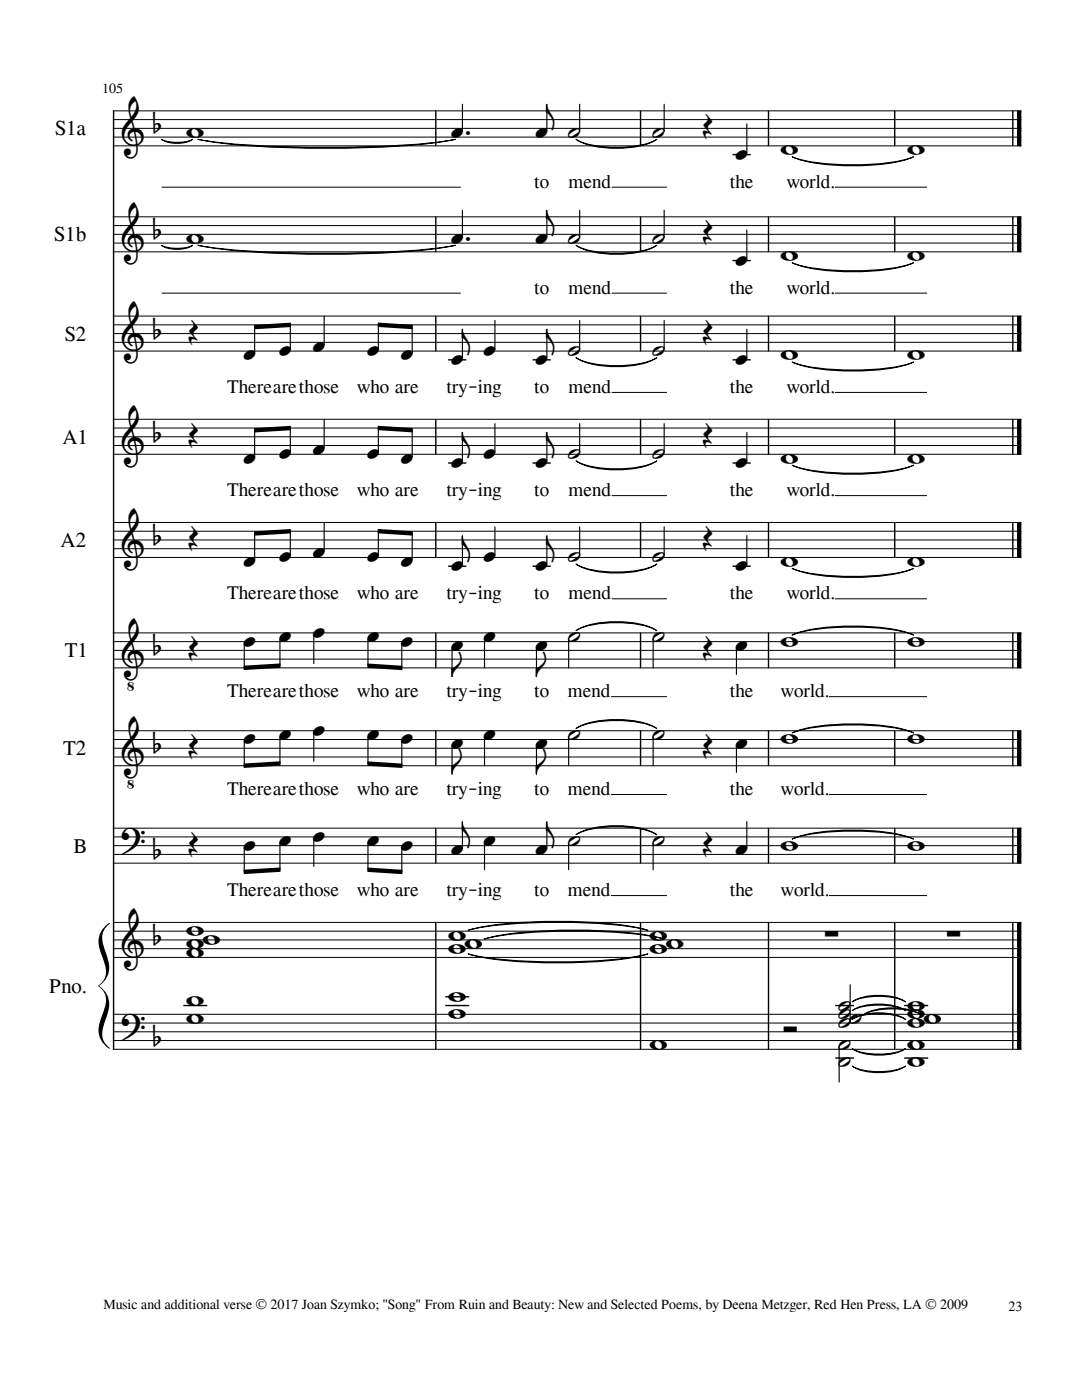  I want to click on Deena, so click(740, 1304).
